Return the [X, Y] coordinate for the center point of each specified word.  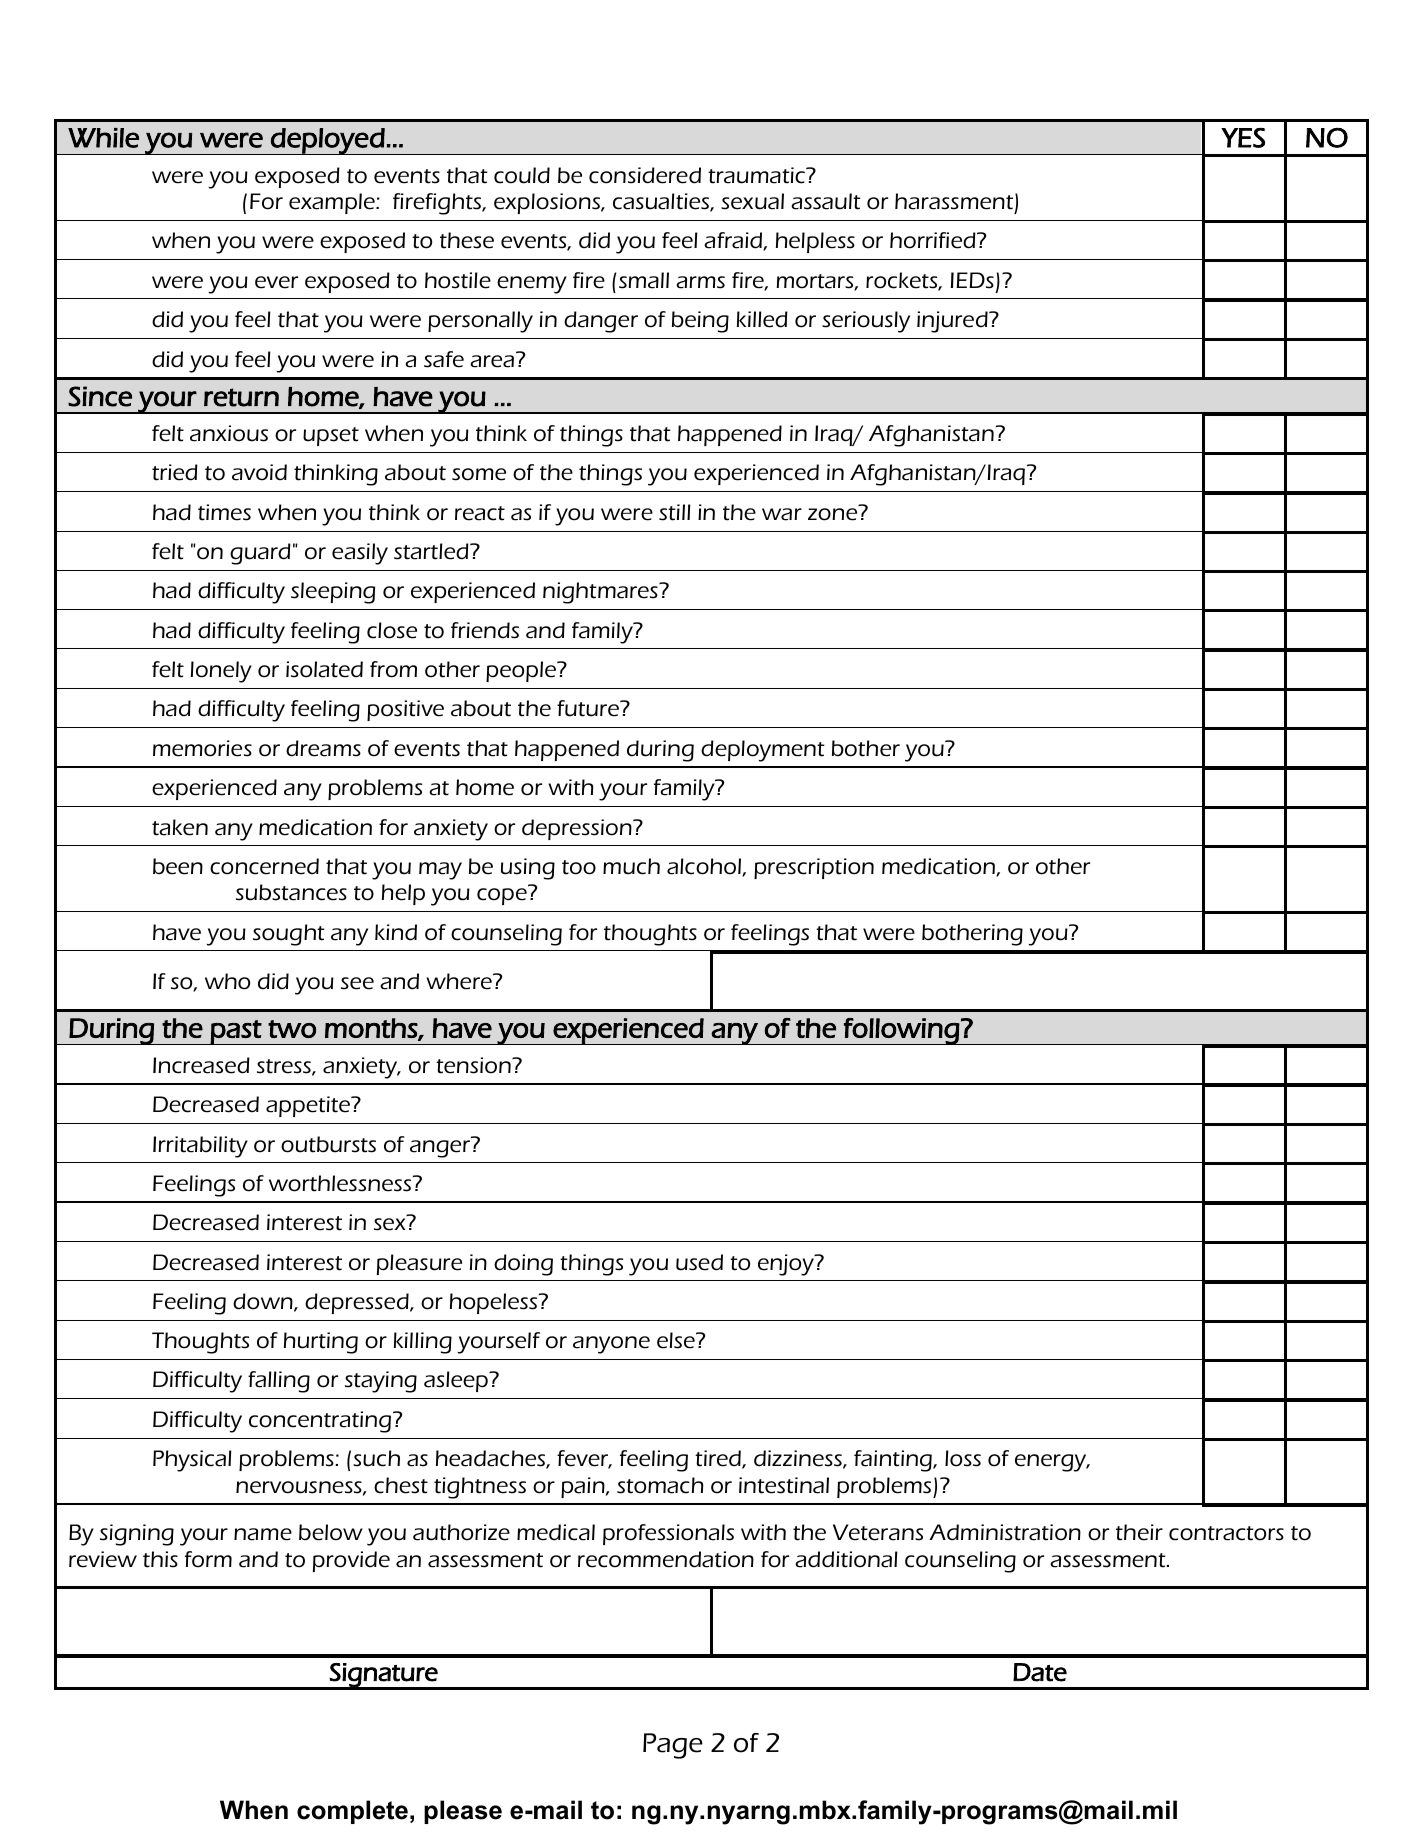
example [333, 203]
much [631, 866]
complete [352, 1812]
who [227, 981]
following [901, 1031]
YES [1243, 138]
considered [645, 175]
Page [673, 1746]
